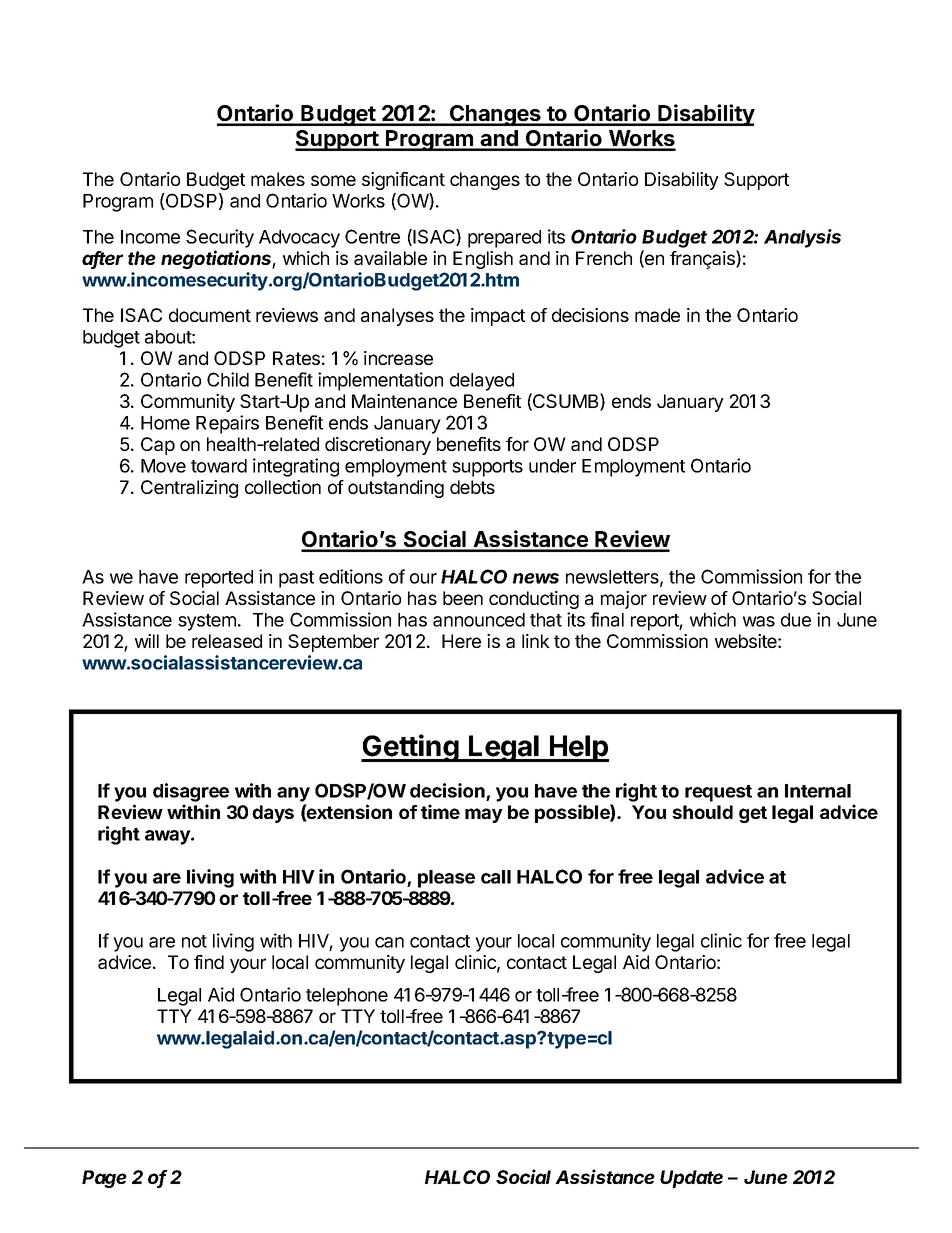 The height and width of the screenshot is (1233, 952). What do you see at coordinates (504, 239) in the screenshot?
I see `prepared` at bounding box center [504, 239].
